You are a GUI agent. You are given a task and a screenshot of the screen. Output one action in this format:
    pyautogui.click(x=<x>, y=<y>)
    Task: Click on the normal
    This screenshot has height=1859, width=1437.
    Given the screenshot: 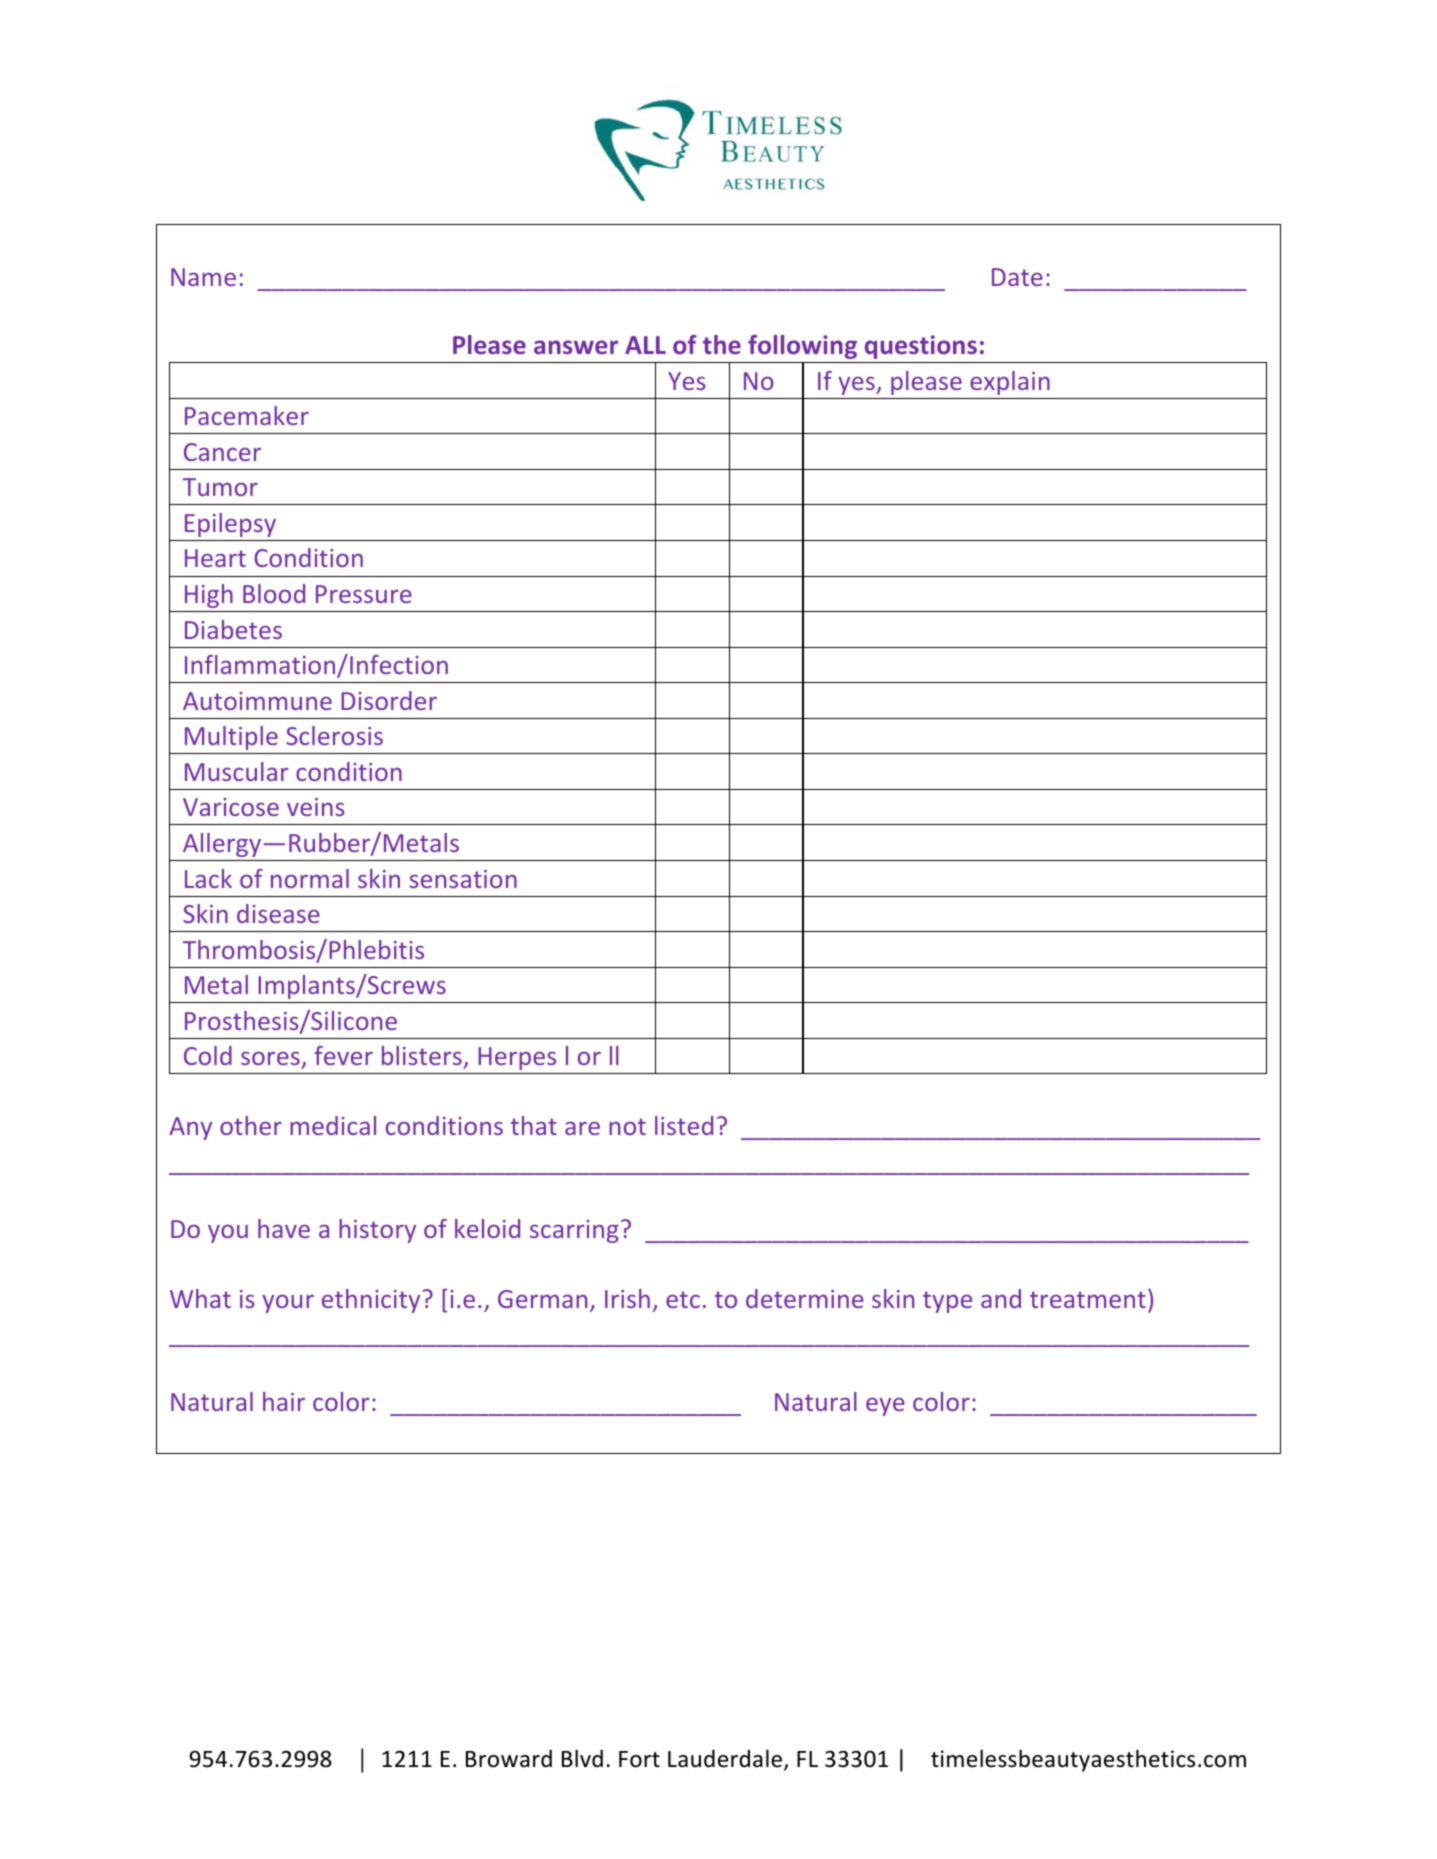 What is the action you would take?
    pyautogui.click(x=310, y=878)
